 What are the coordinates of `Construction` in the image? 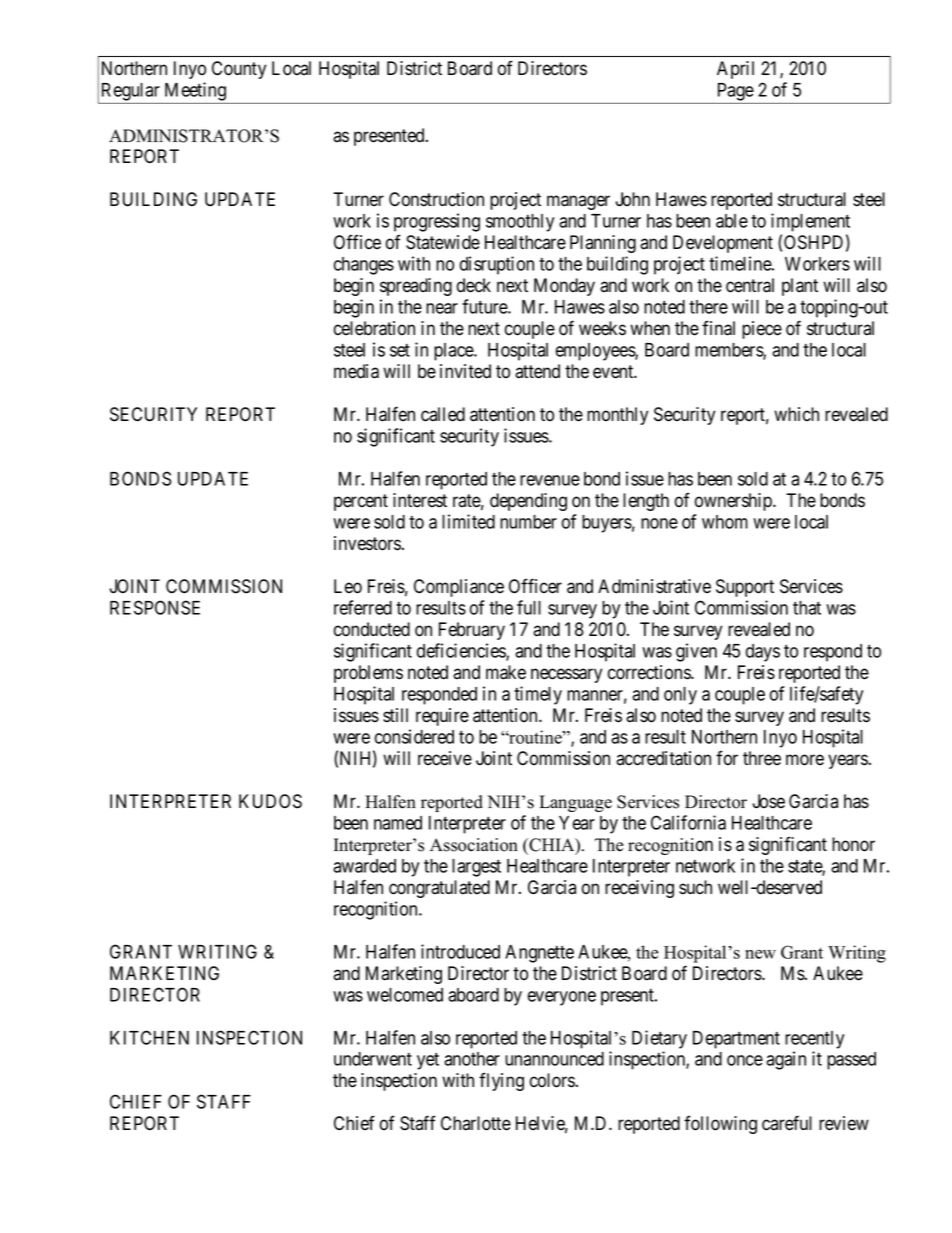 It's located at (436, 199).
